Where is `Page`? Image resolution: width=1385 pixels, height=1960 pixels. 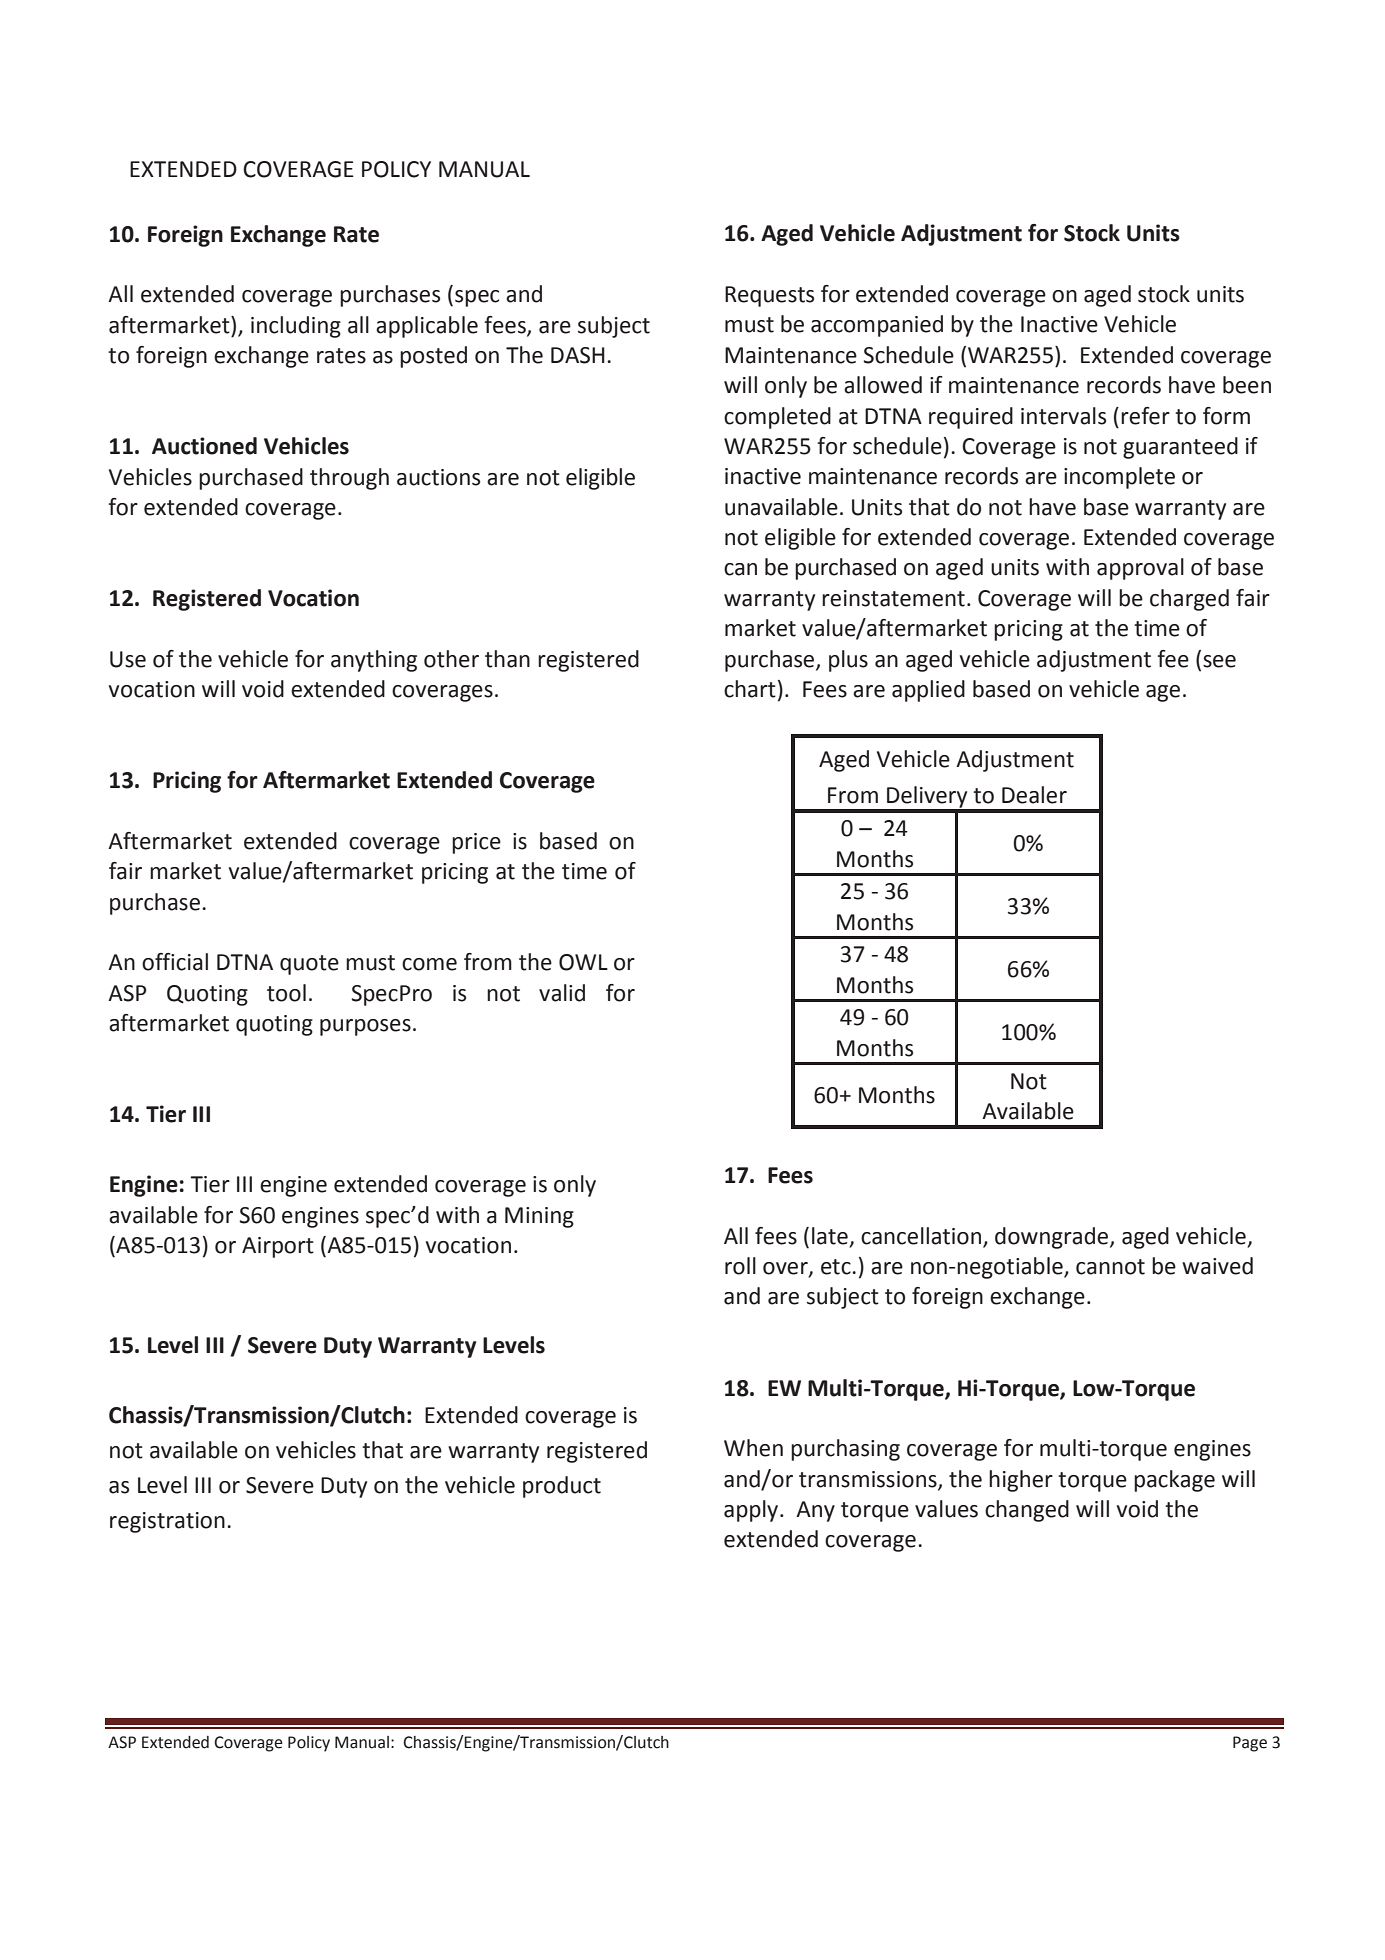 Page is located at coordinates (1250, 1744).
